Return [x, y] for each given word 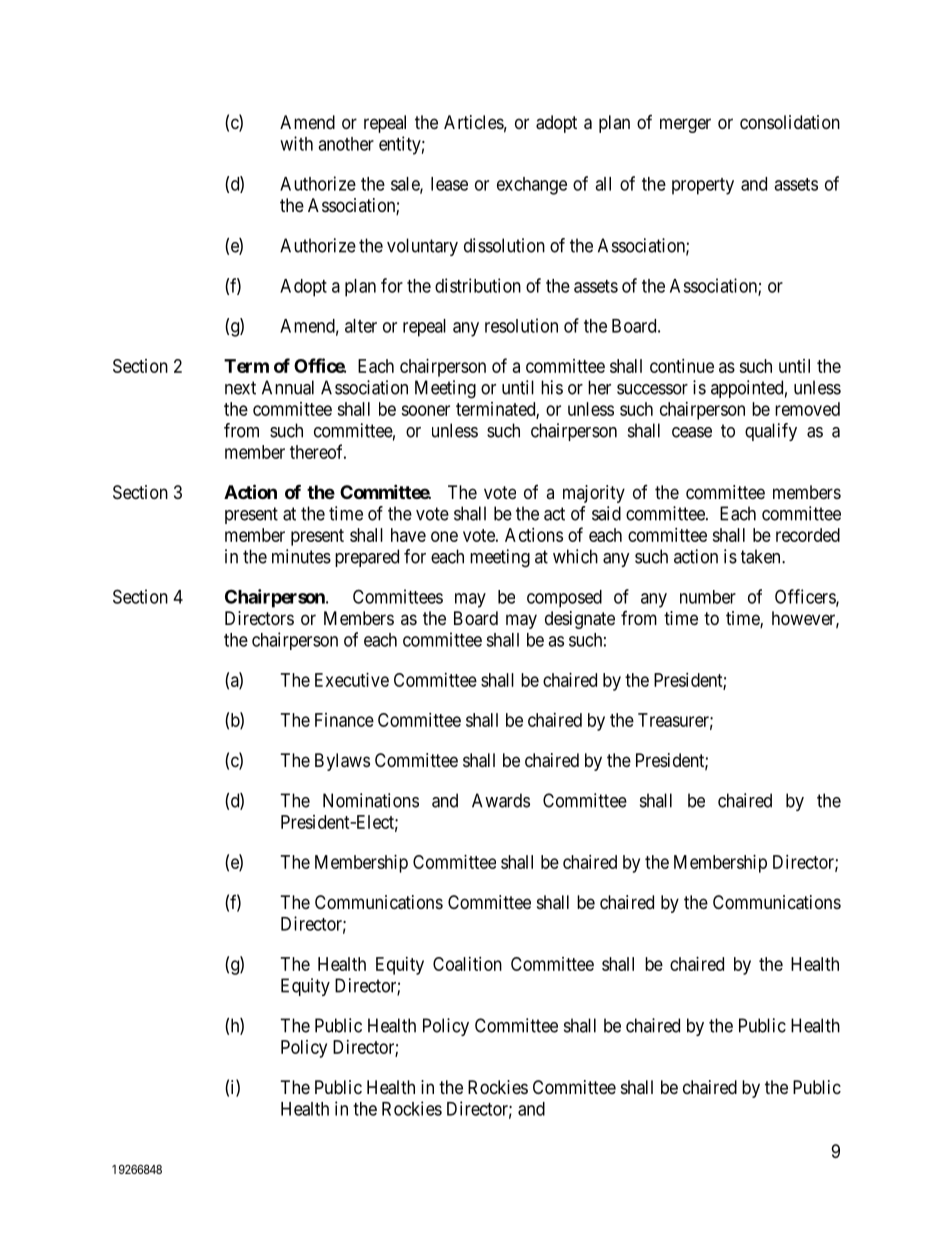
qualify [771, 432]
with [296, 143]
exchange [532, 186]
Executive [352, 680]
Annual [288, 387]
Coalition [467, 964]
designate [580, 620]
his [552, 387]
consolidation [790, 122]
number [708, 597]
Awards [501, 800]
